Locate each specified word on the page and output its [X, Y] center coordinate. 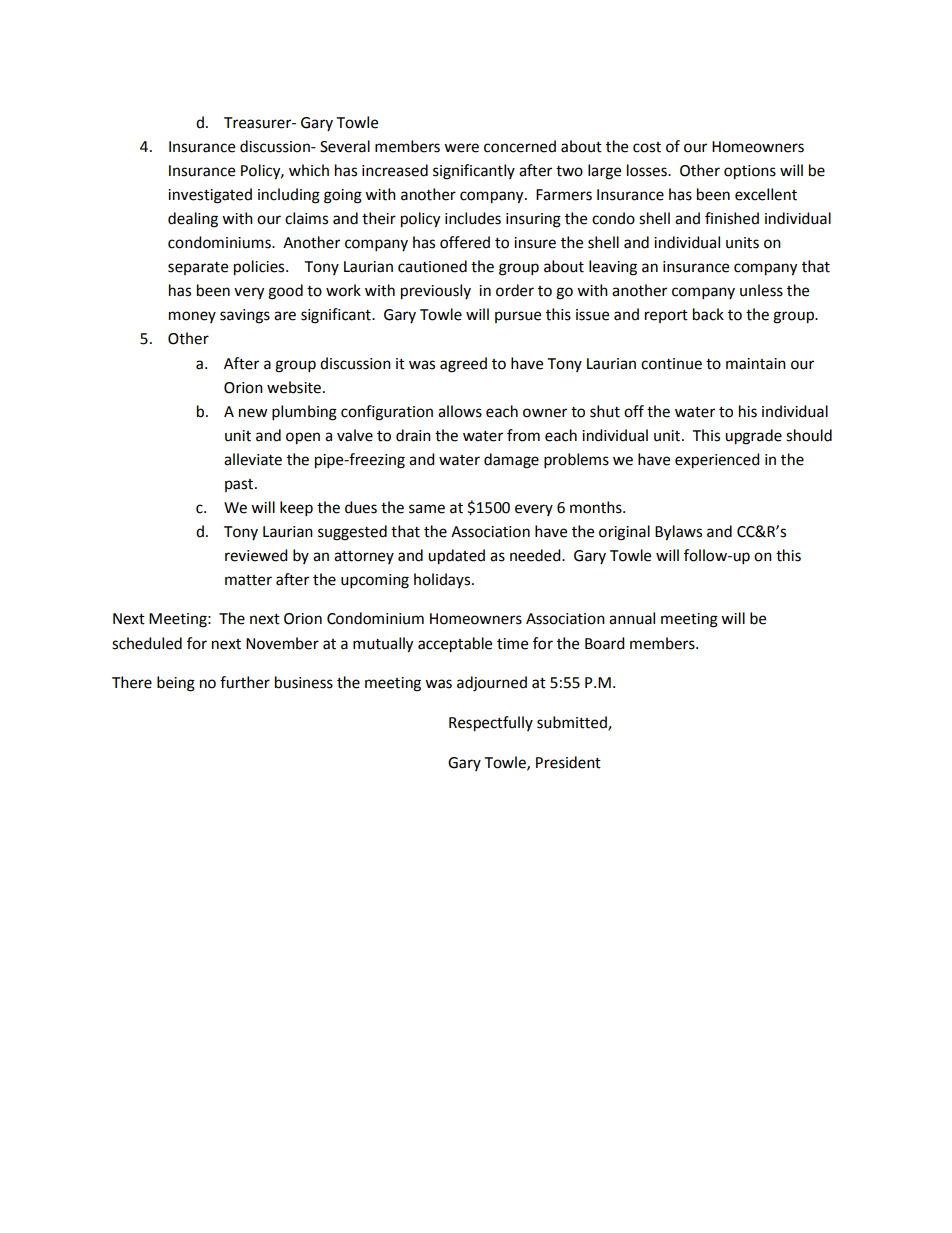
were [461, 148]
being [176, 684]
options [750, 172]
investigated [210, 196]
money [192, 317]
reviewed [256, 555]
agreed [463, 365]
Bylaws [678, 533]
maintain [756, 364]
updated [456, 557]
